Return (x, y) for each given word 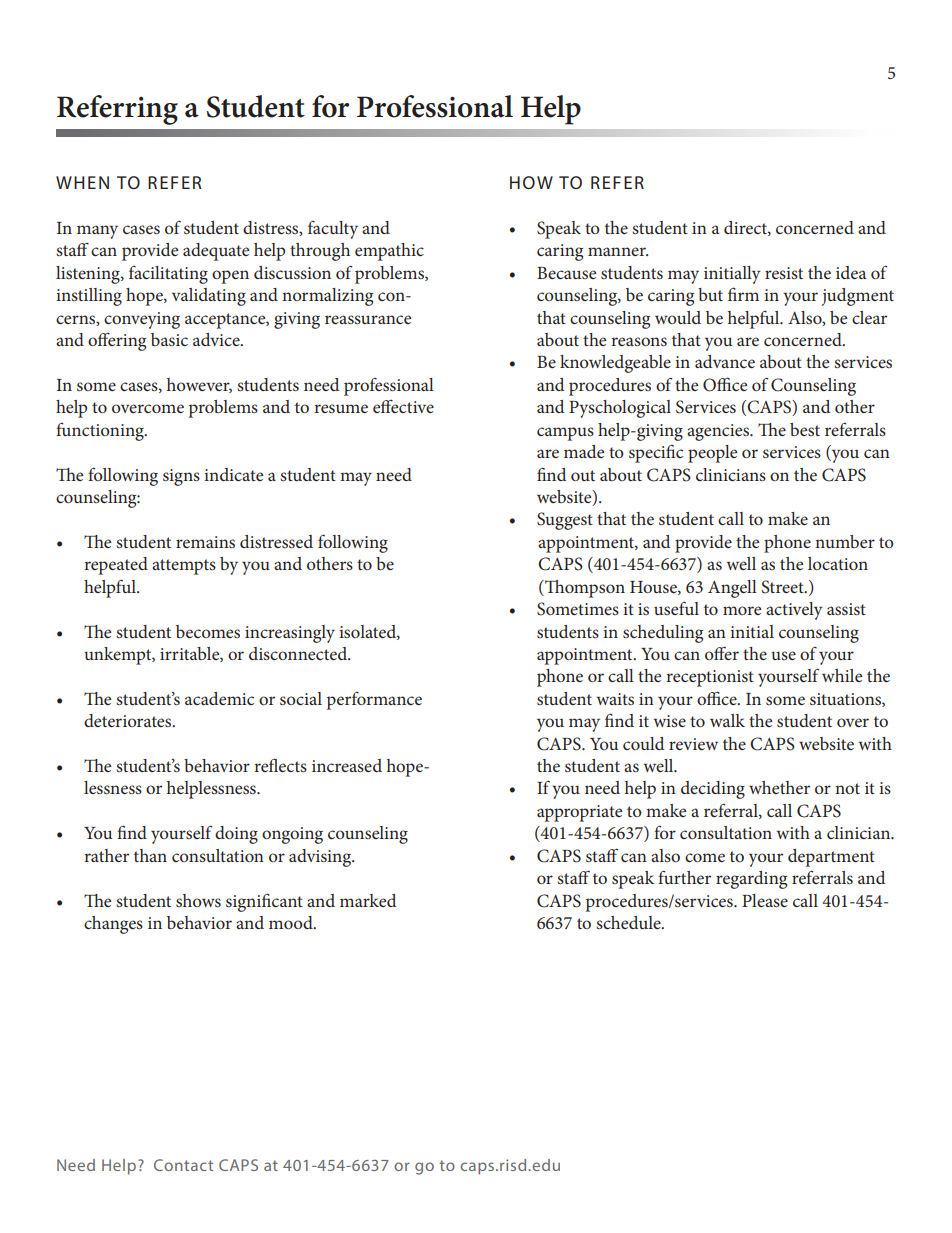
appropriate (579, 813)
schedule (629, 922)
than (150, 855)
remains (205, 542)
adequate (216, 252)
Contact (183, 1165)
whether (779, 787)
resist (784, 273)
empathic (389, 252)
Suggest (565, 521)
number (845, 541)
